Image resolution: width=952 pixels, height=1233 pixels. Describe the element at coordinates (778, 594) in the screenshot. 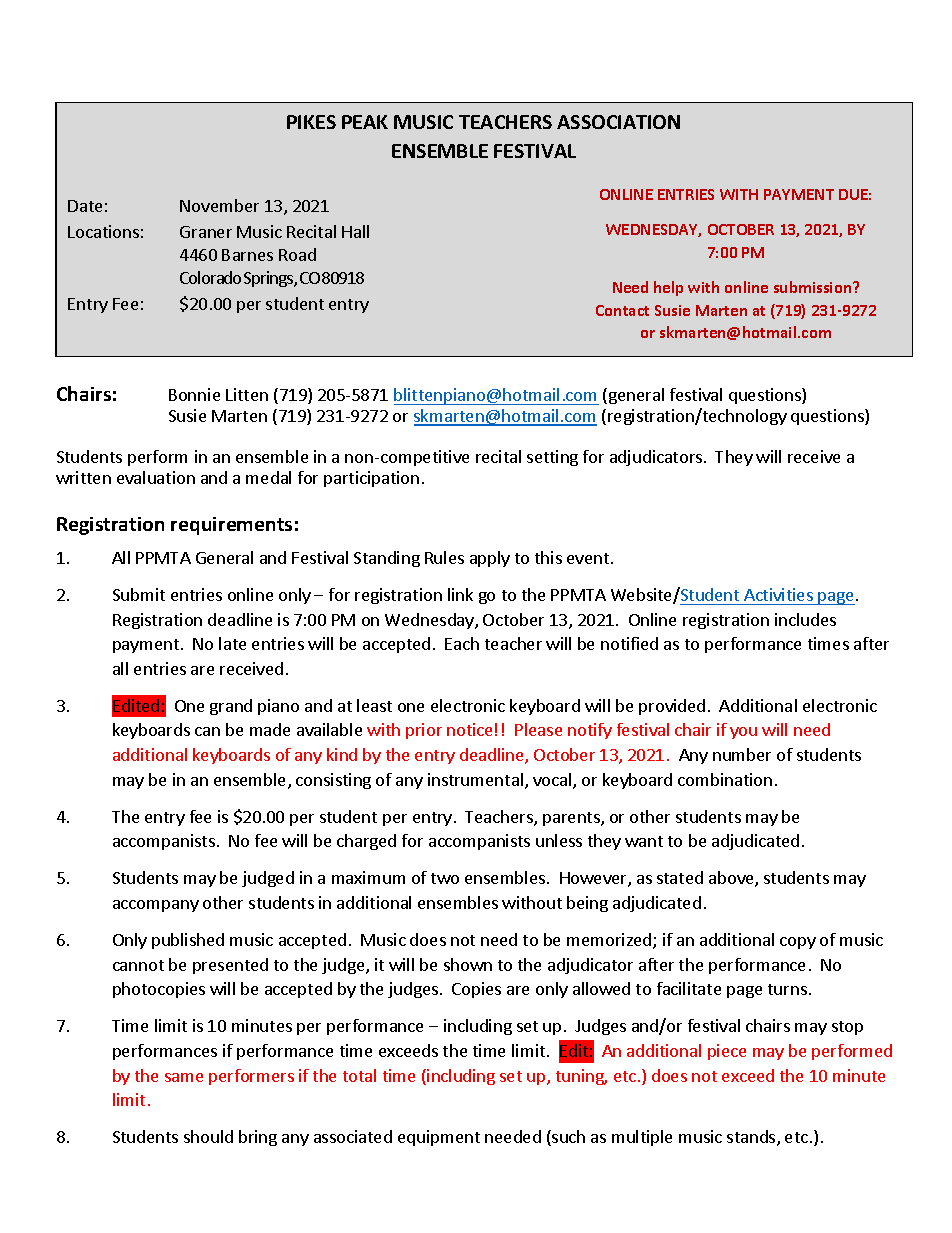

I see `Activities` at that location.
